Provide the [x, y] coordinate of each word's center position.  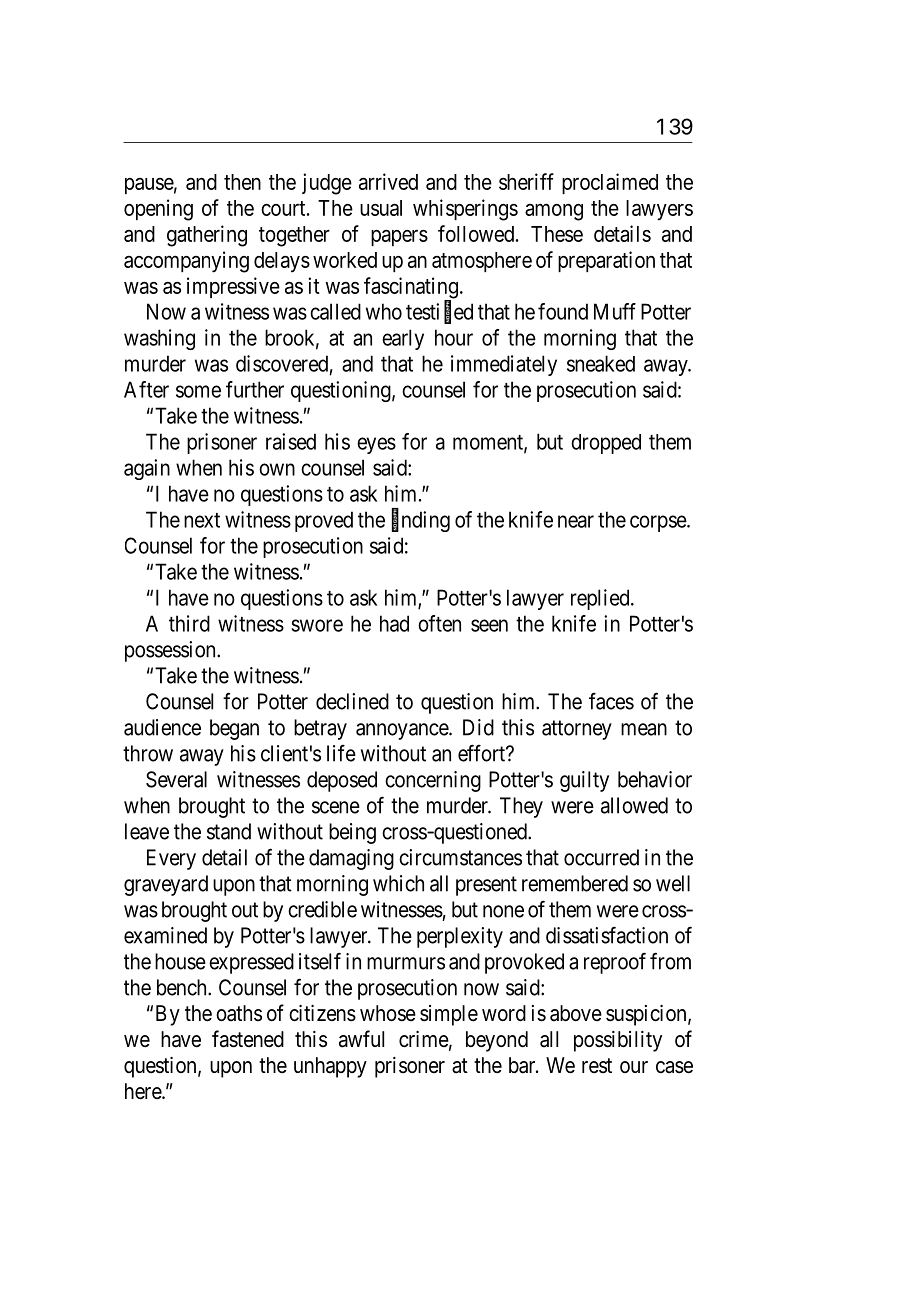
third [189, 623]
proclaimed [610, 183]
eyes [376, 445]
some [198, 391]
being [352, 833]
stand [229, 831]
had [394, 623]
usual [381, 208]
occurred [601, 857]
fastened [248, 1039]
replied [601, 599]
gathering [207, 236]
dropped [606, 444]
